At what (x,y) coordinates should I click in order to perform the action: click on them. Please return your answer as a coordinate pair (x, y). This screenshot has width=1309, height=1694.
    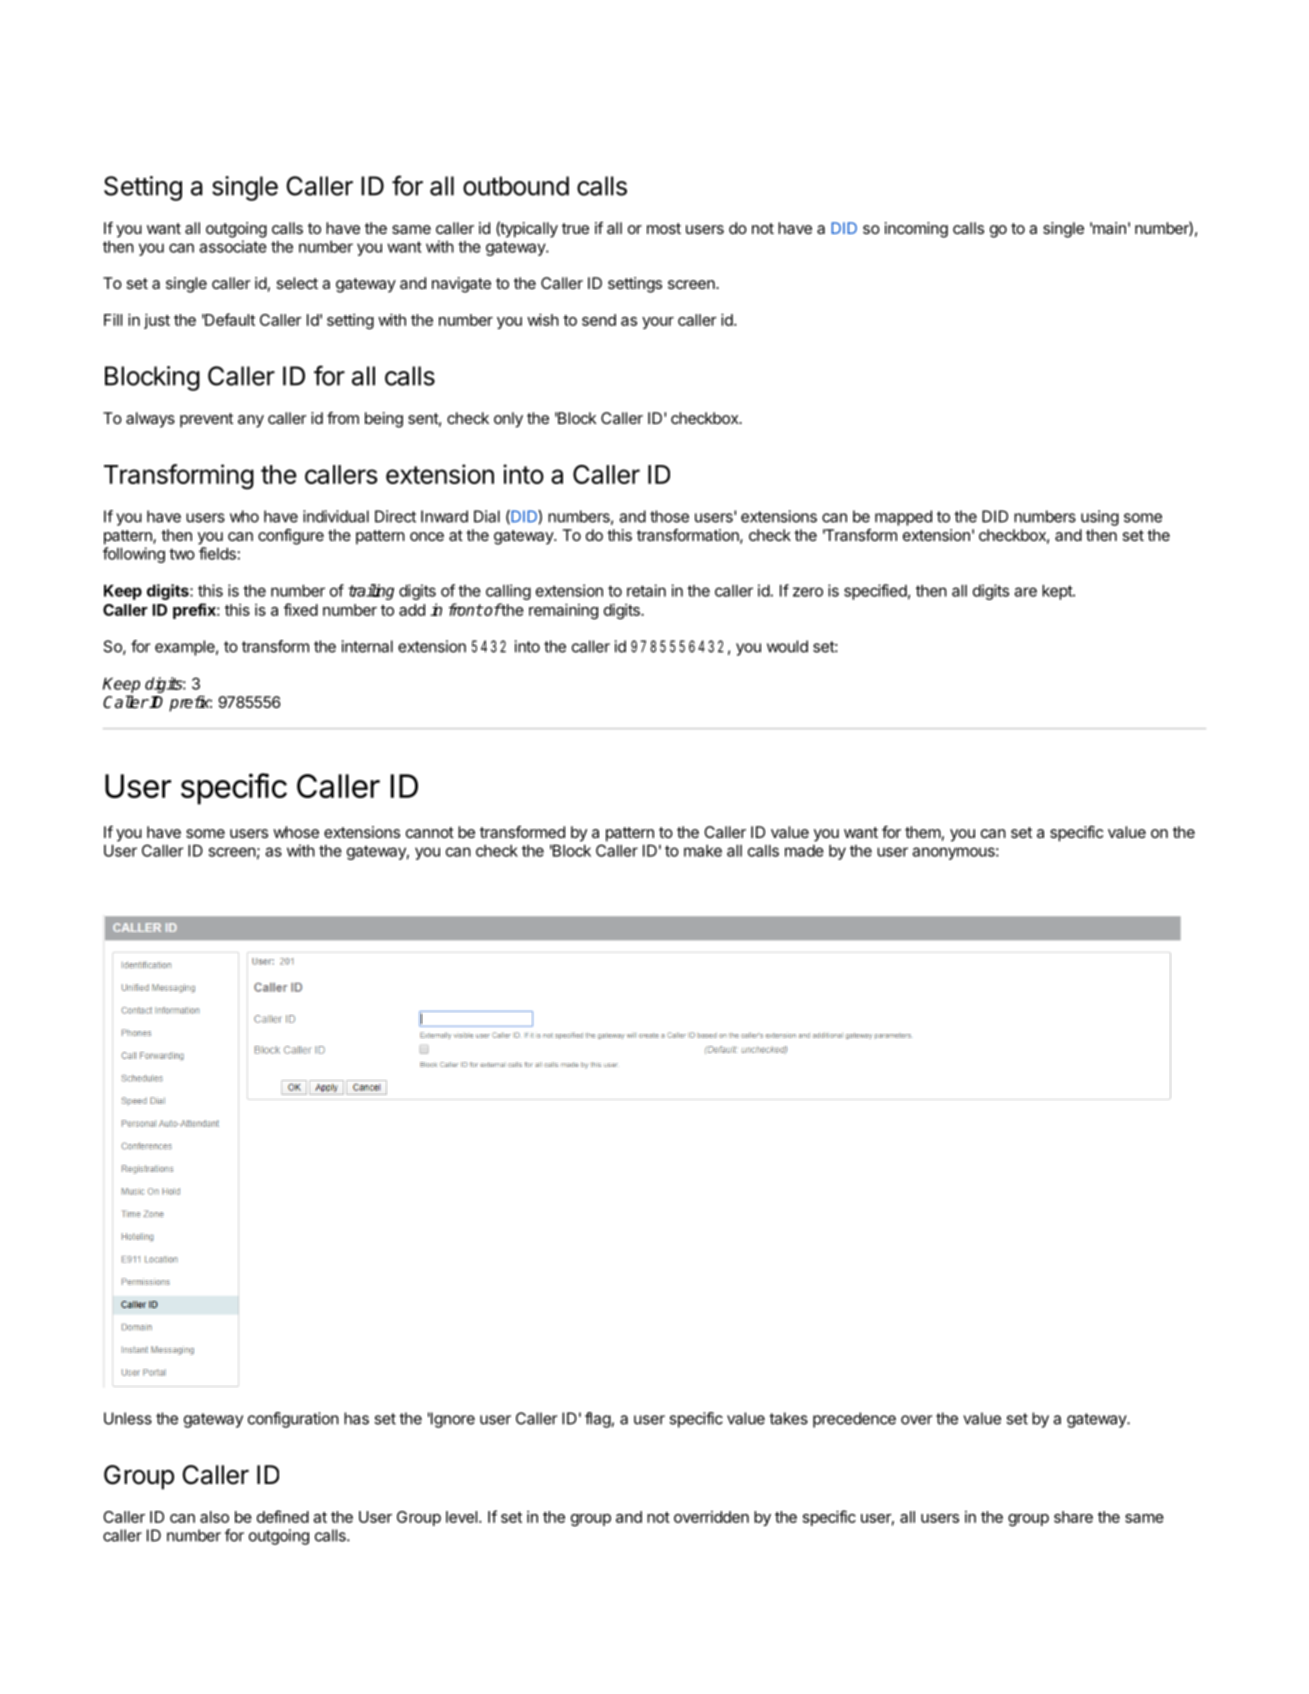
    Looking at the image, I should click on (923, 832).
